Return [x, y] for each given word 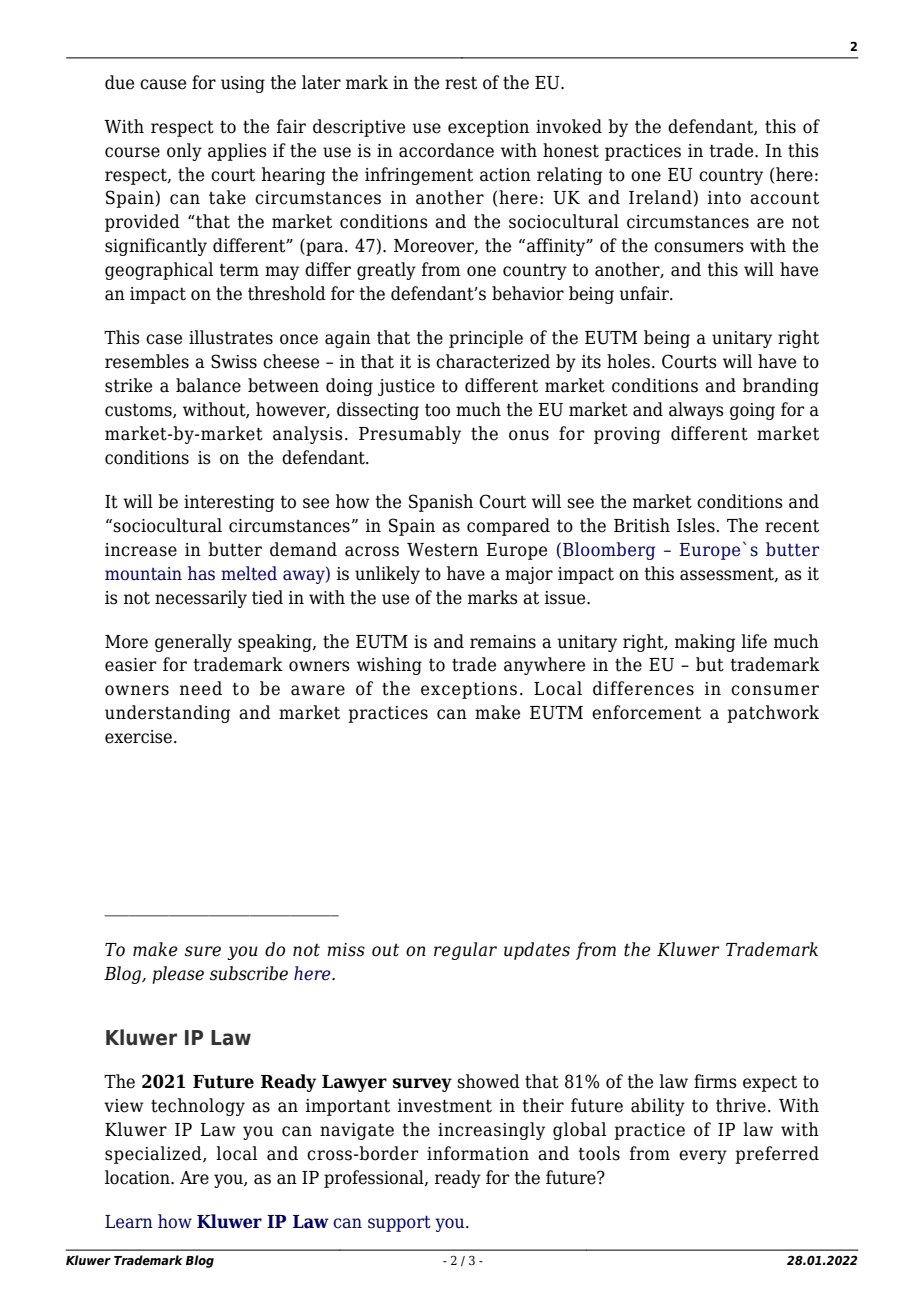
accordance [446, 150]
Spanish [441, 503]
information [478, 1153]
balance [208, 385]
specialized [154, 1155]
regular [465, 951]
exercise [138, 737]
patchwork [773, 714]
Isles [696, 525]
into [724, 198]
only [184, 152]
